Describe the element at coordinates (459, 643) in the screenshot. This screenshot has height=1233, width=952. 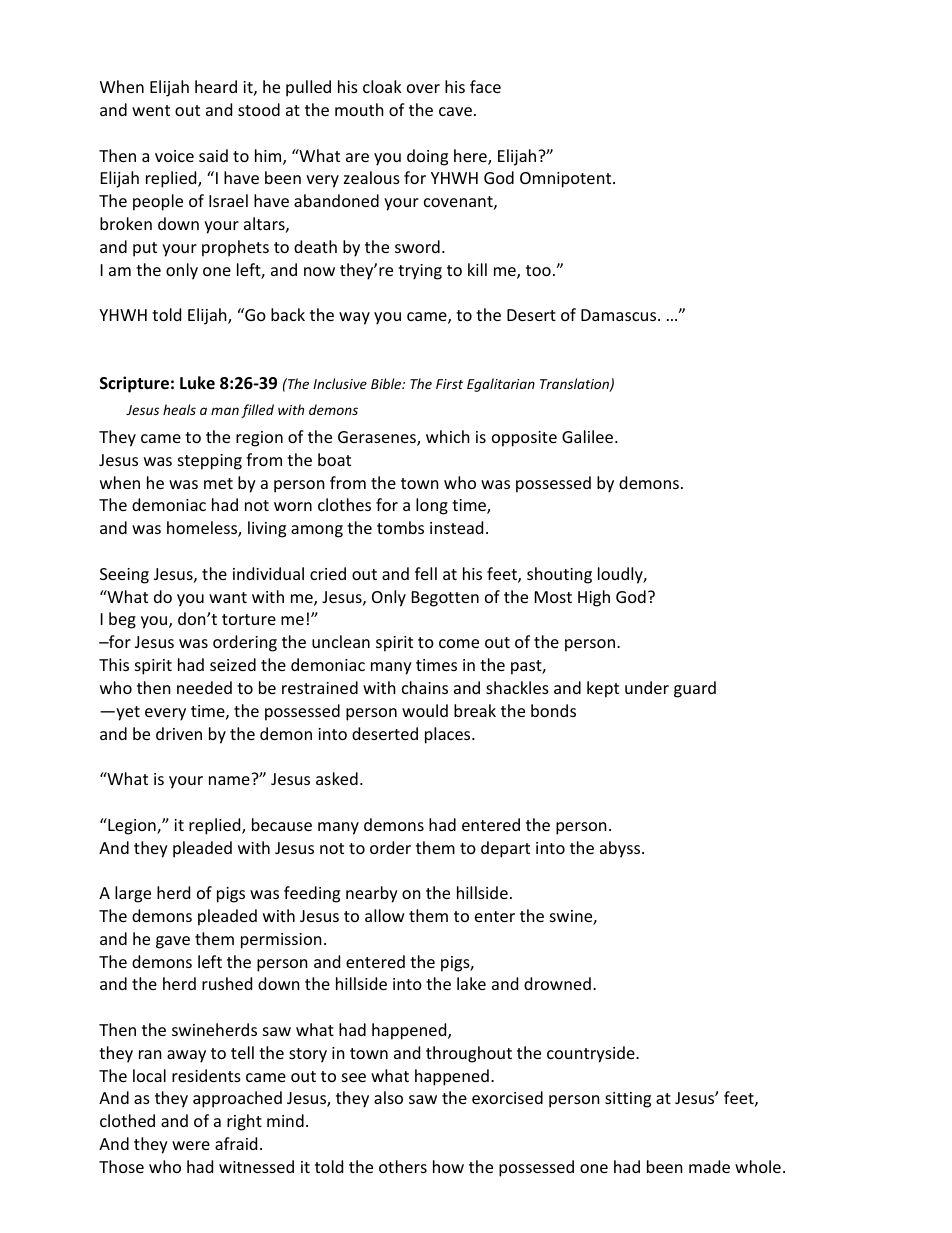
I see `come` at that location.
